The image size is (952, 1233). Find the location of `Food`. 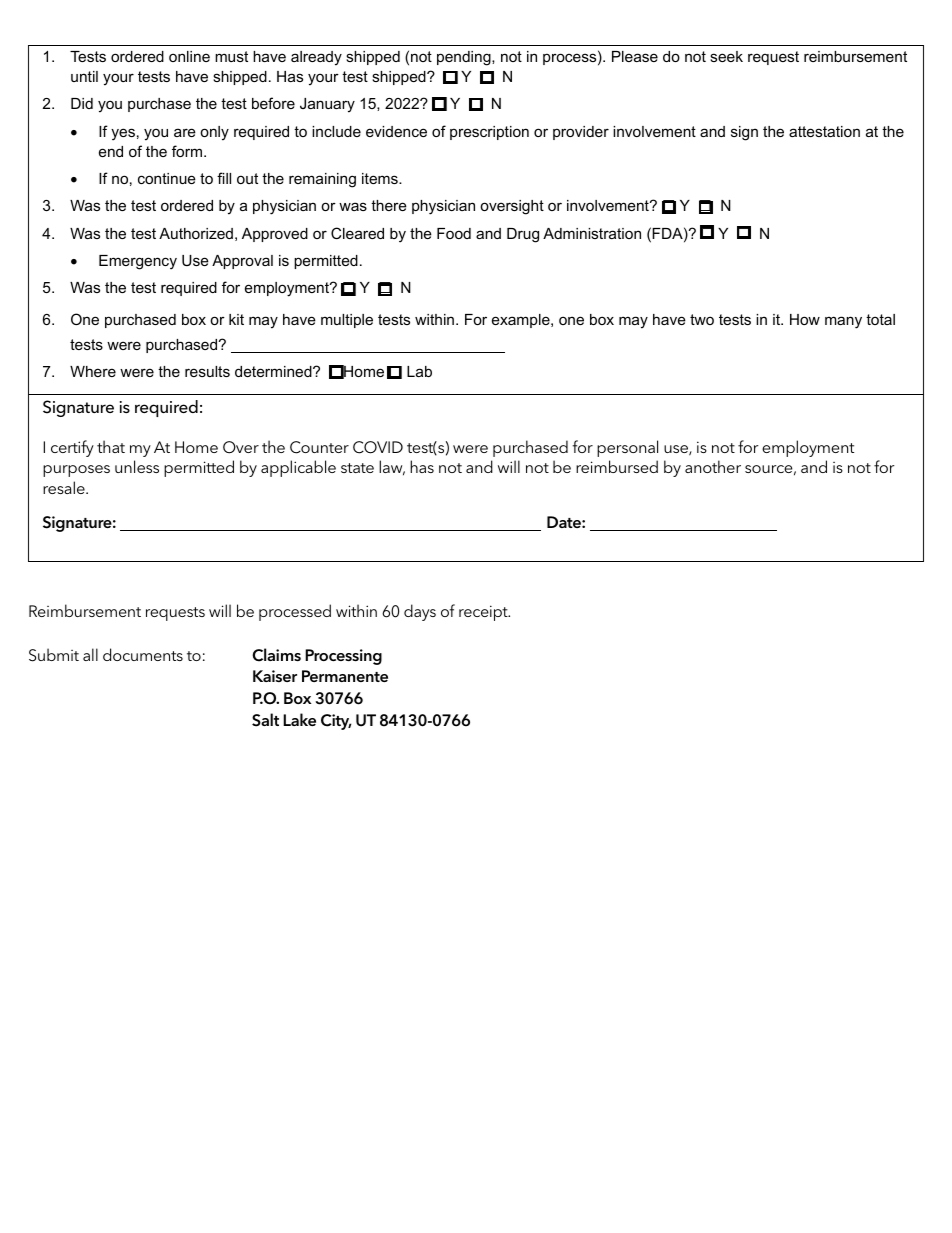

Food is located at coordinates (454, 233).
